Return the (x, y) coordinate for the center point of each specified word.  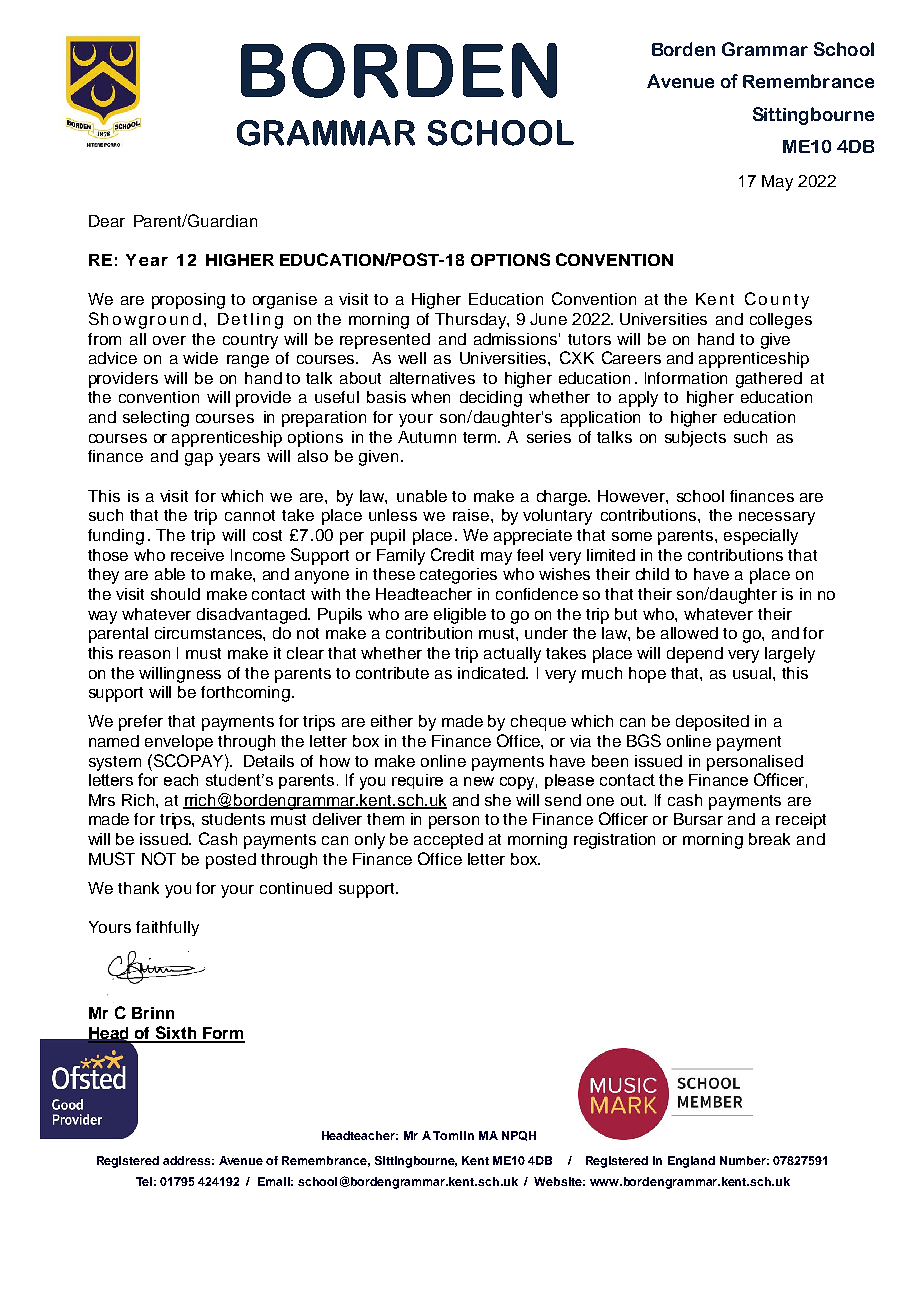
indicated (493, 673)
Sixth (176, 1034)
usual (753, 673)
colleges (781, 321)
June (548, 319)
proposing (188, 301)
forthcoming (245, 694)
